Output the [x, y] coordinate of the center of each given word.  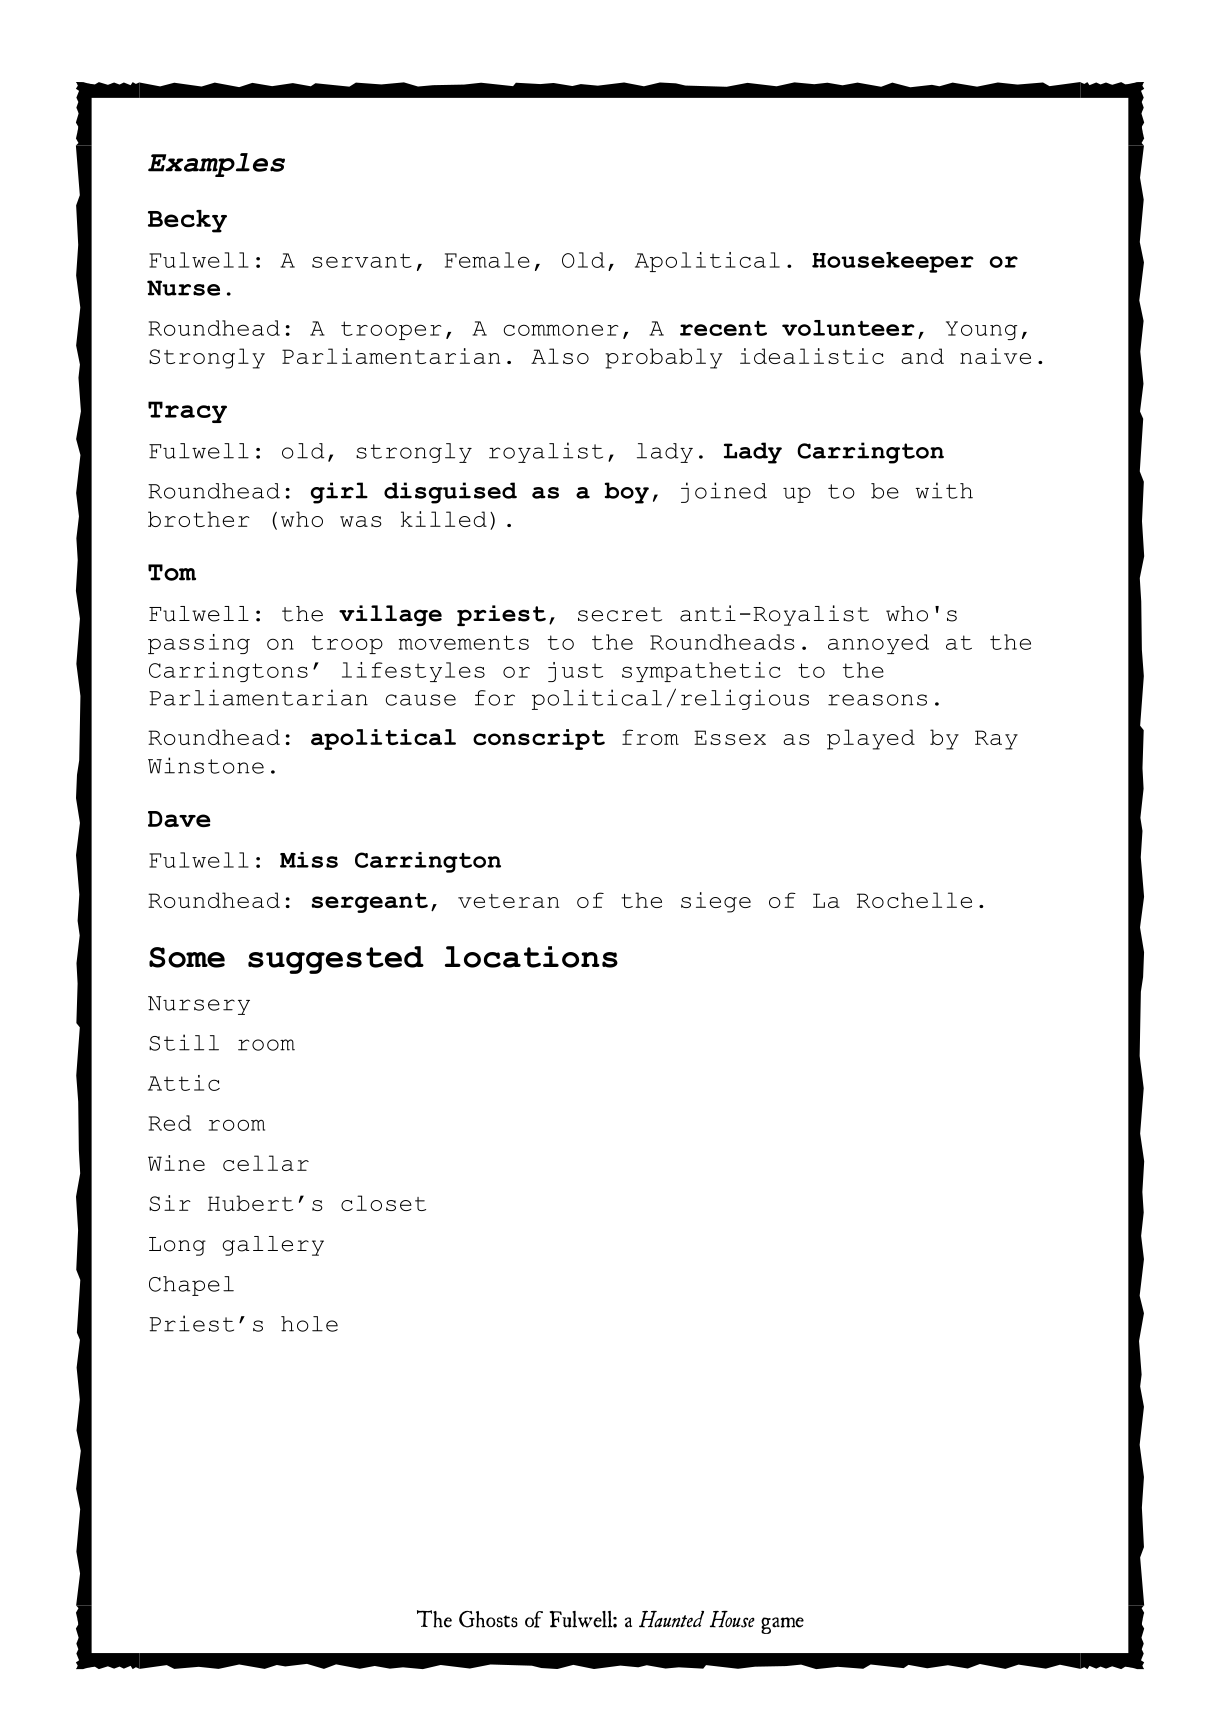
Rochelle [914, 900]
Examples [216, 165]
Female [487, 260]
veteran [508, 901]
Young [981, 330]
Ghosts [488, 1619]
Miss [309, 860]
